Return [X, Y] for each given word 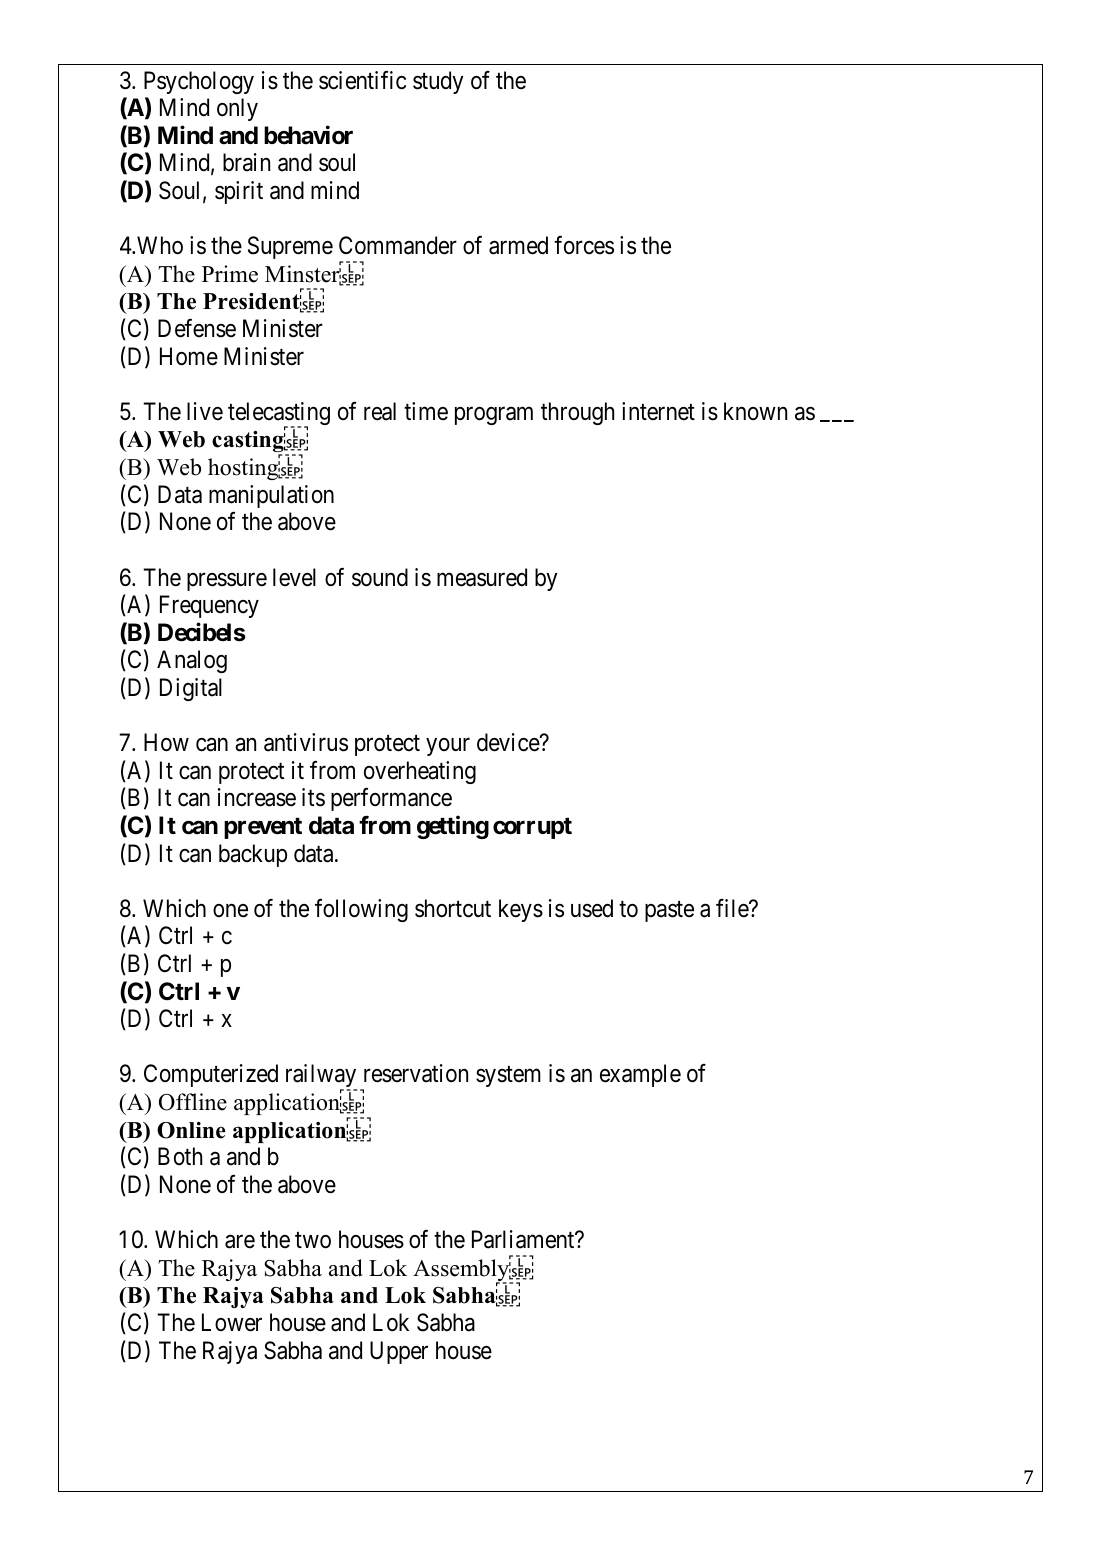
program [494, 416]
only [237, 109]
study [438, 82]
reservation [416, 1073]
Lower [232, 1322]
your [448, 747]
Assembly [462, 1270]
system [508, 1077]
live [205, 411]
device [509, 742]
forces [584, 245]
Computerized [211, 1075]
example [640, 1075]
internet [658, 411]
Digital [191, 689]
